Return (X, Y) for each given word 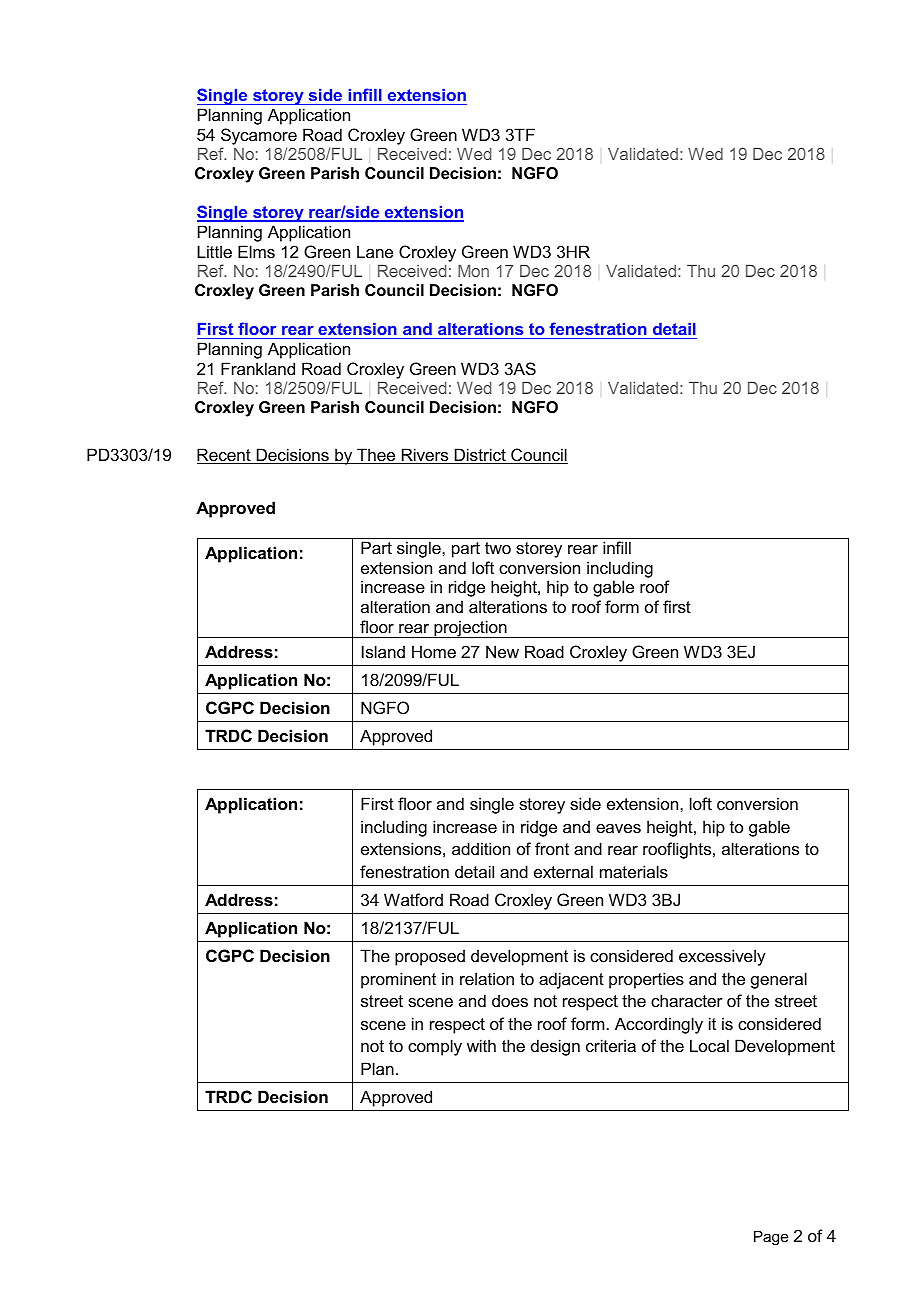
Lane (375, 251)
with (481, 1045)
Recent (225, 456)
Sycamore (259, 136)
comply (435, 1047)
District (480, 456)
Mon (473, 271)
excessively (722, 957)
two (498, 548)
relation (487, 978)
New (502, 651)
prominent (398, 980)
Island (383, 651)
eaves (618, 828)
